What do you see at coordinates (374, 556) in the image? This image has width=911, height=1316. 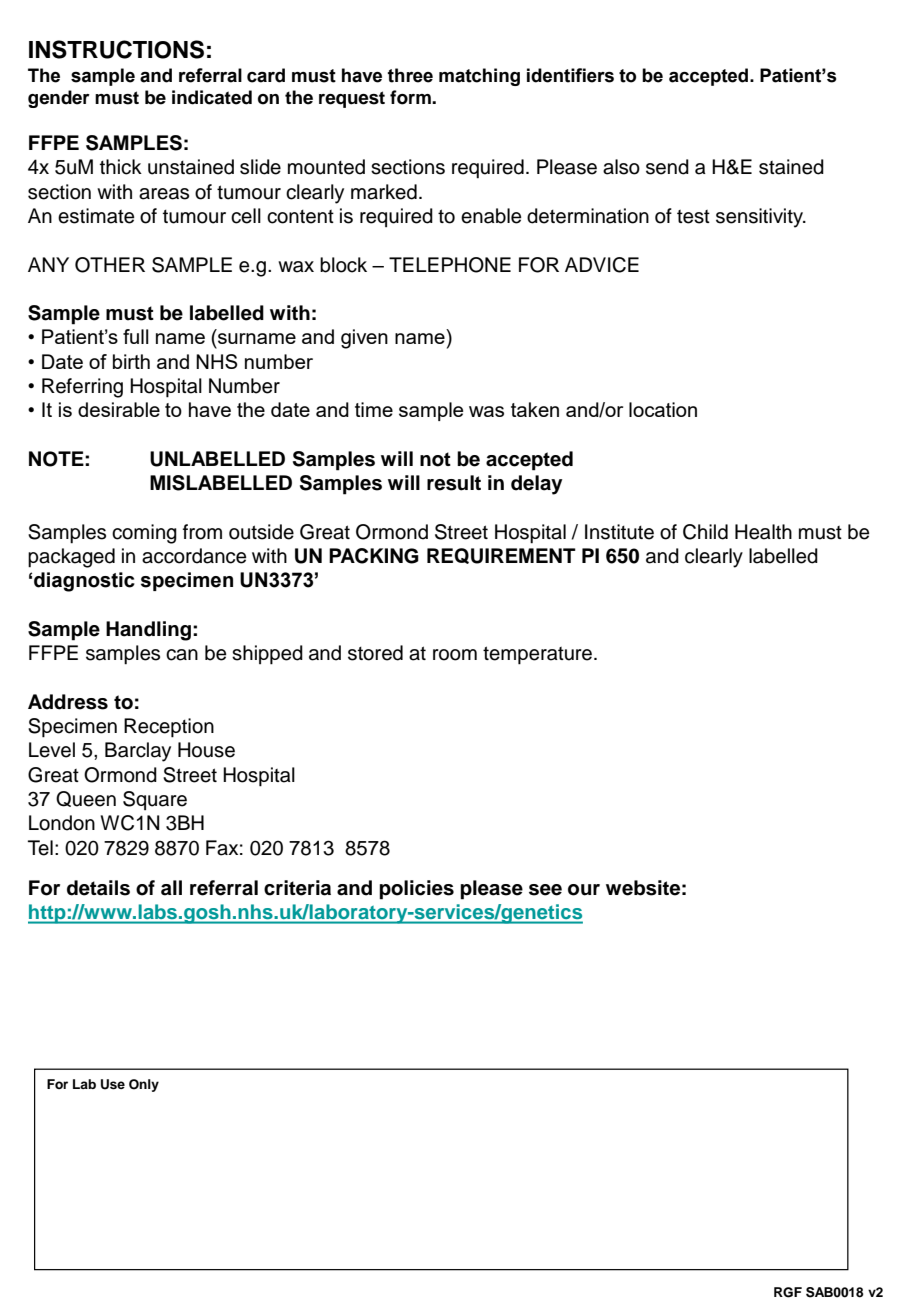 I see `PACKING` at bounding box center [374, 556].
